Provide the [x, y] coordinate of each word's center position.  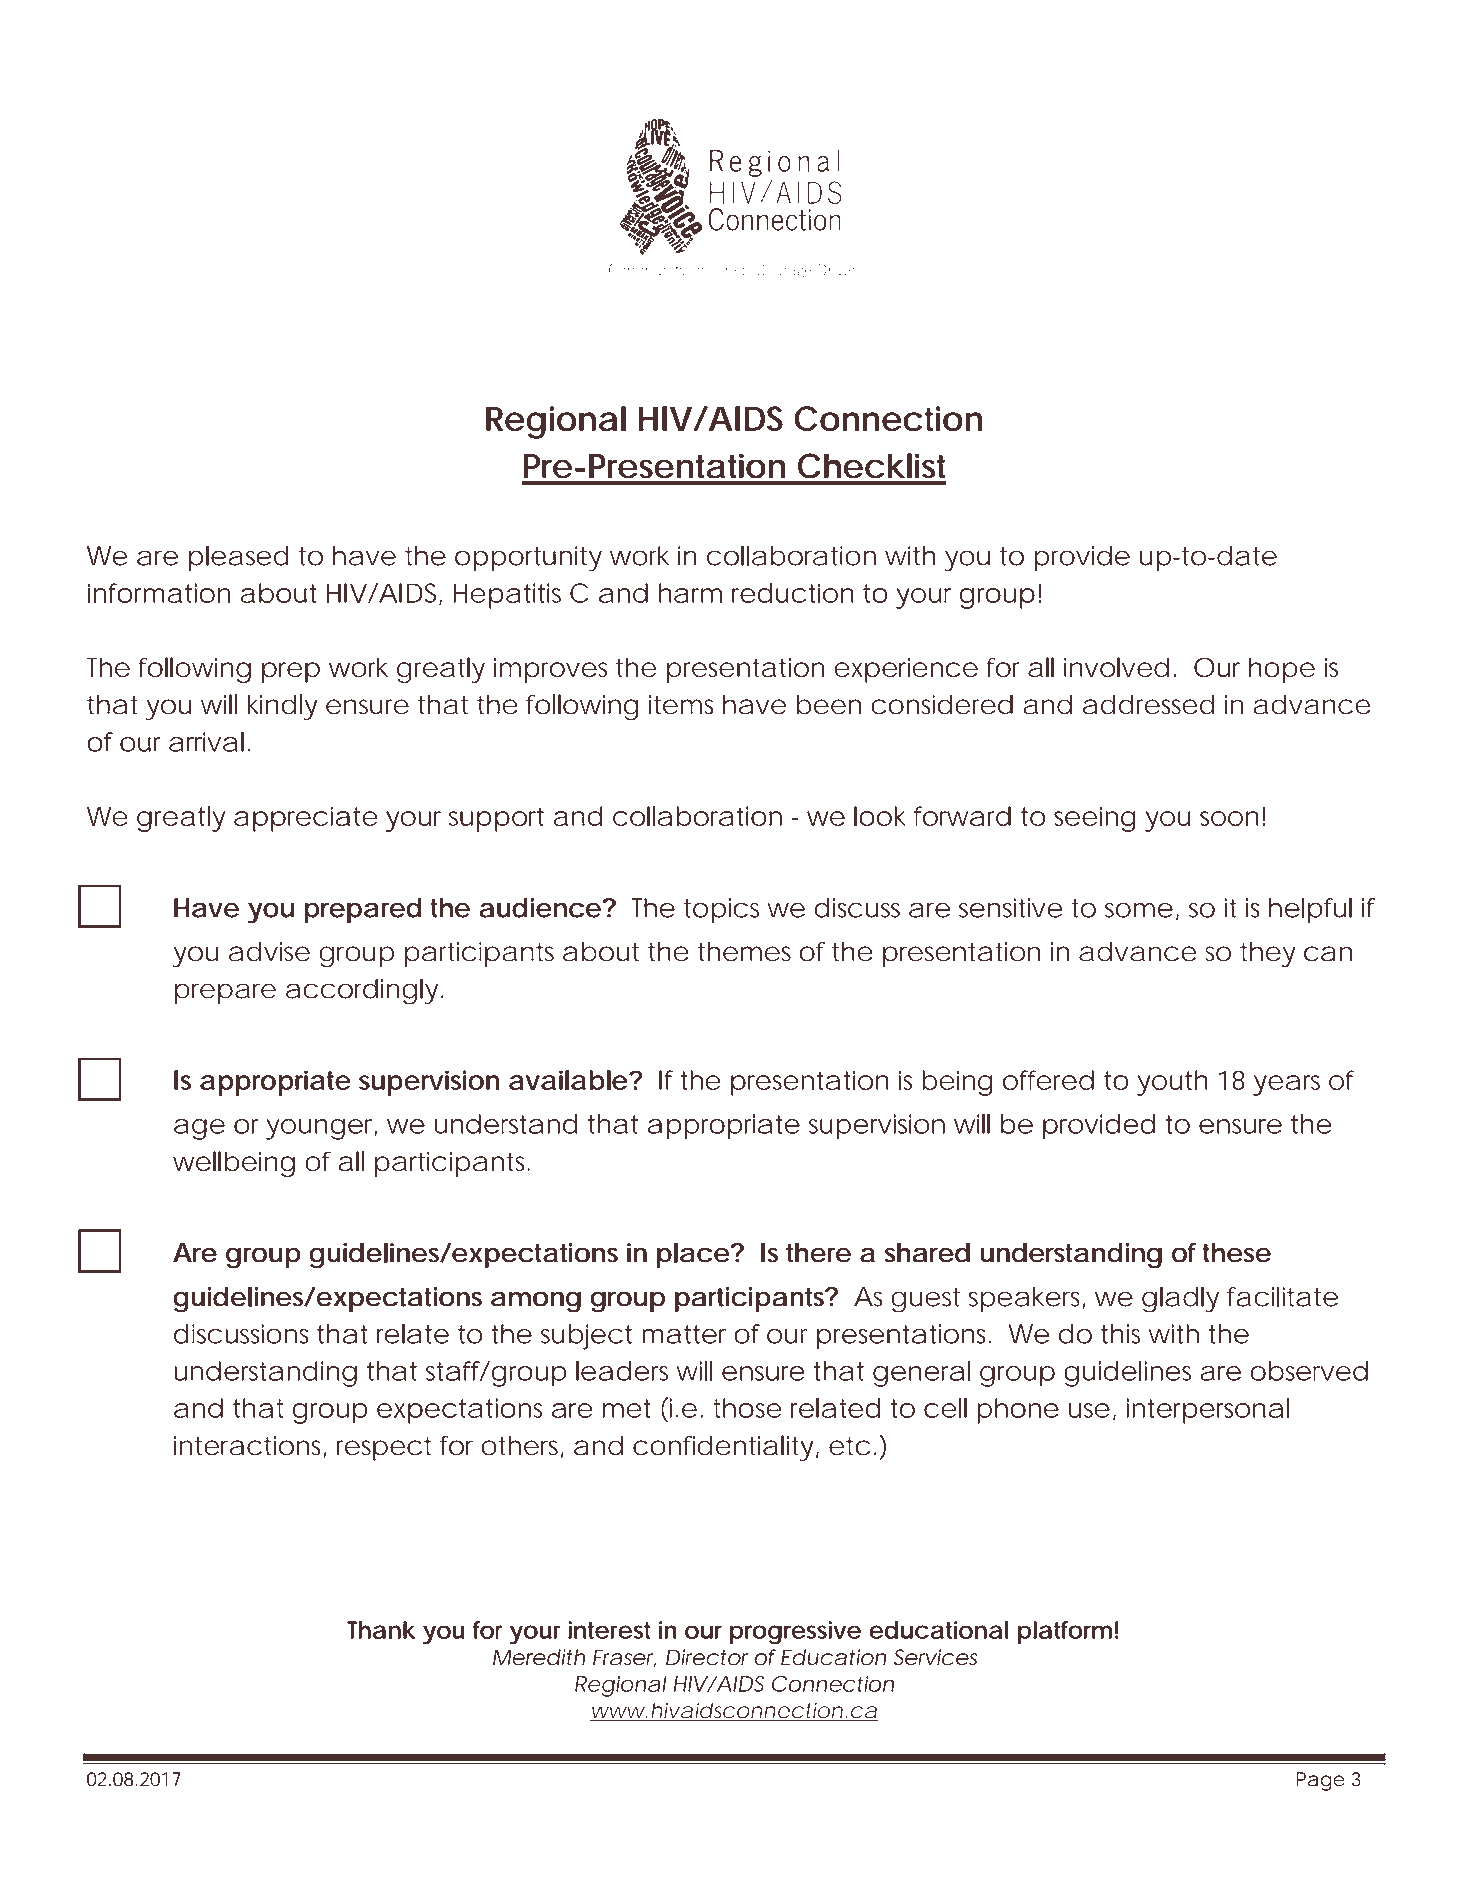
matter [684, 1334]
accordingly [362, 992]
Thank [381, 1630]
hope [1282, 670]
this [1120, 1334]
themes [744, 952]
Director [707, 1657]
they [1268, 954]
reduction [792, 593]
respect [384, 1449]
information [159, 593]
